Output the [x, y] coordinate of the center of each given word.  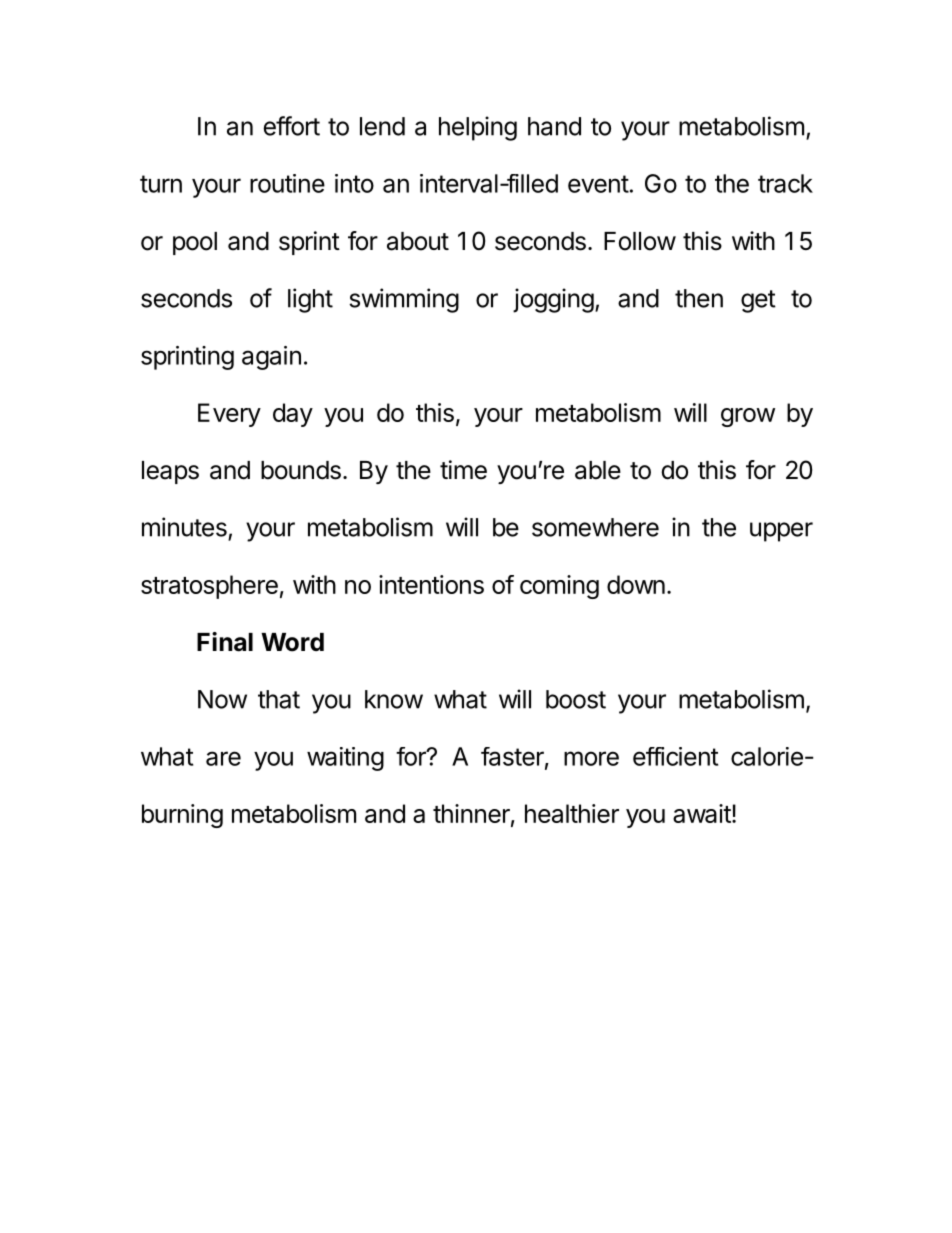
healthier [572, 813]
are [223, 758]
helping [478, 128]
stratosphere [209, 587]
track [785, 183]
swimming [404, 300]
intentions [431, 584]
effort [291, 126]
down [636, 584]
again [271, 358]
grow [748, 417]
